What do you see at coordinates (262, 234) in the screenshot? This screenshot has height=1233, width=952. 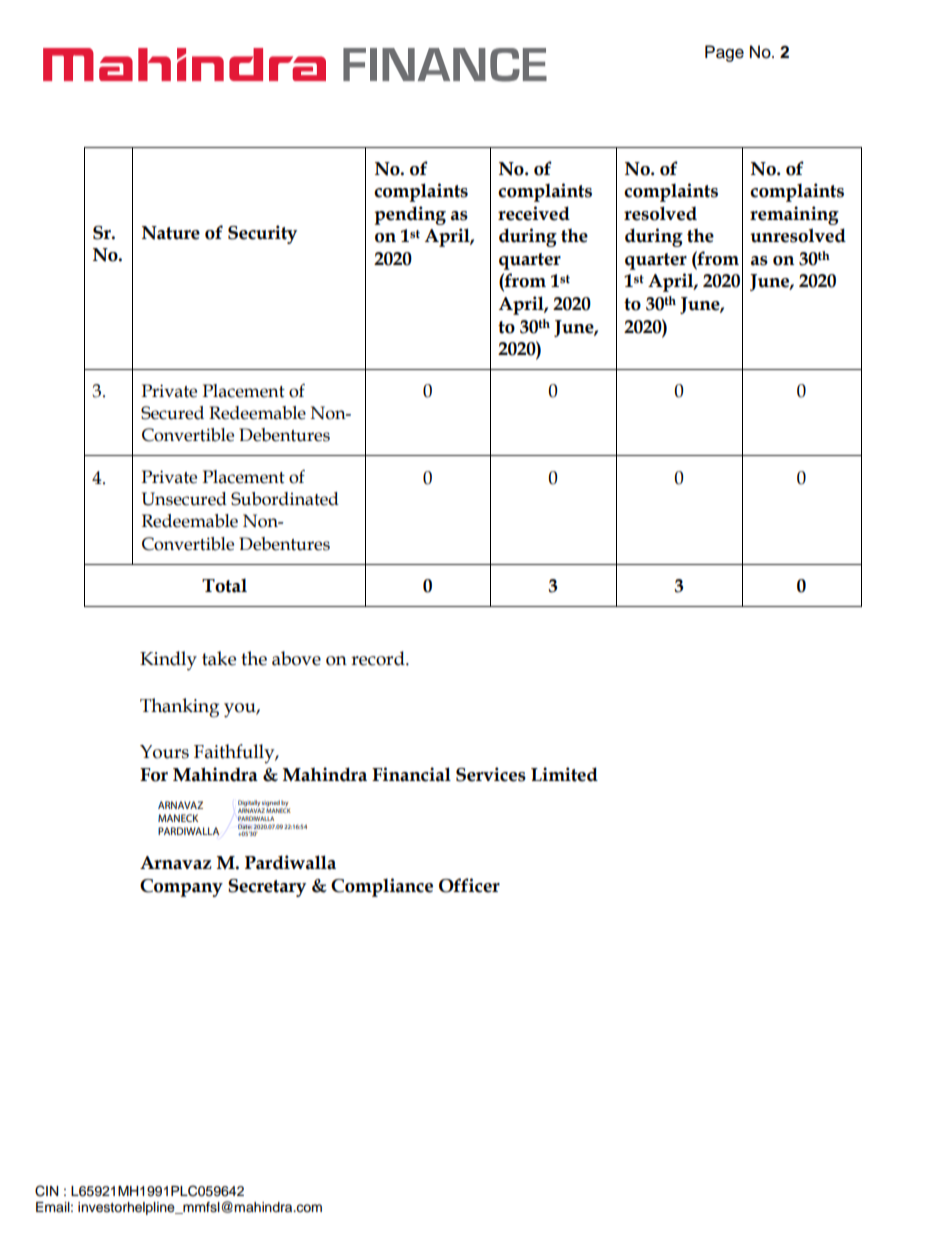 I see `Security` at bounding box center [262, 234].
